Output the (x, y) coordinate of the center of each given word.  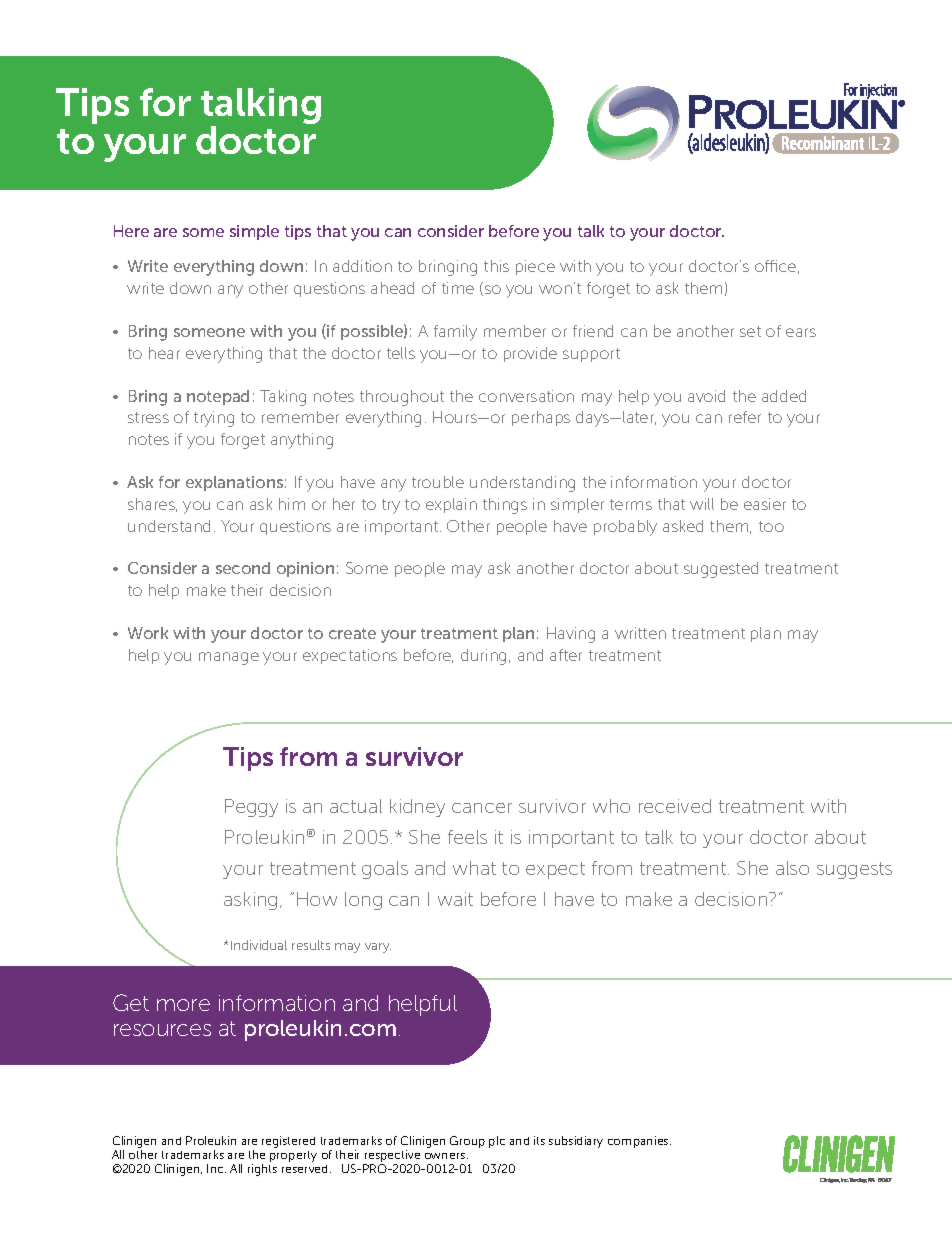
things (505, 506)
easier (765, 504)
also (792, 868)
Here (131, 231)
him (292, 504)
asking (250, 901)
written (640, 633)
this (496, 266)
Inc (216, 1168)
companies (639, 1142)
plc (497, 1142)
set (750, 331)
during (485, 657)
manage (229, 658)
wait (455, 899)
